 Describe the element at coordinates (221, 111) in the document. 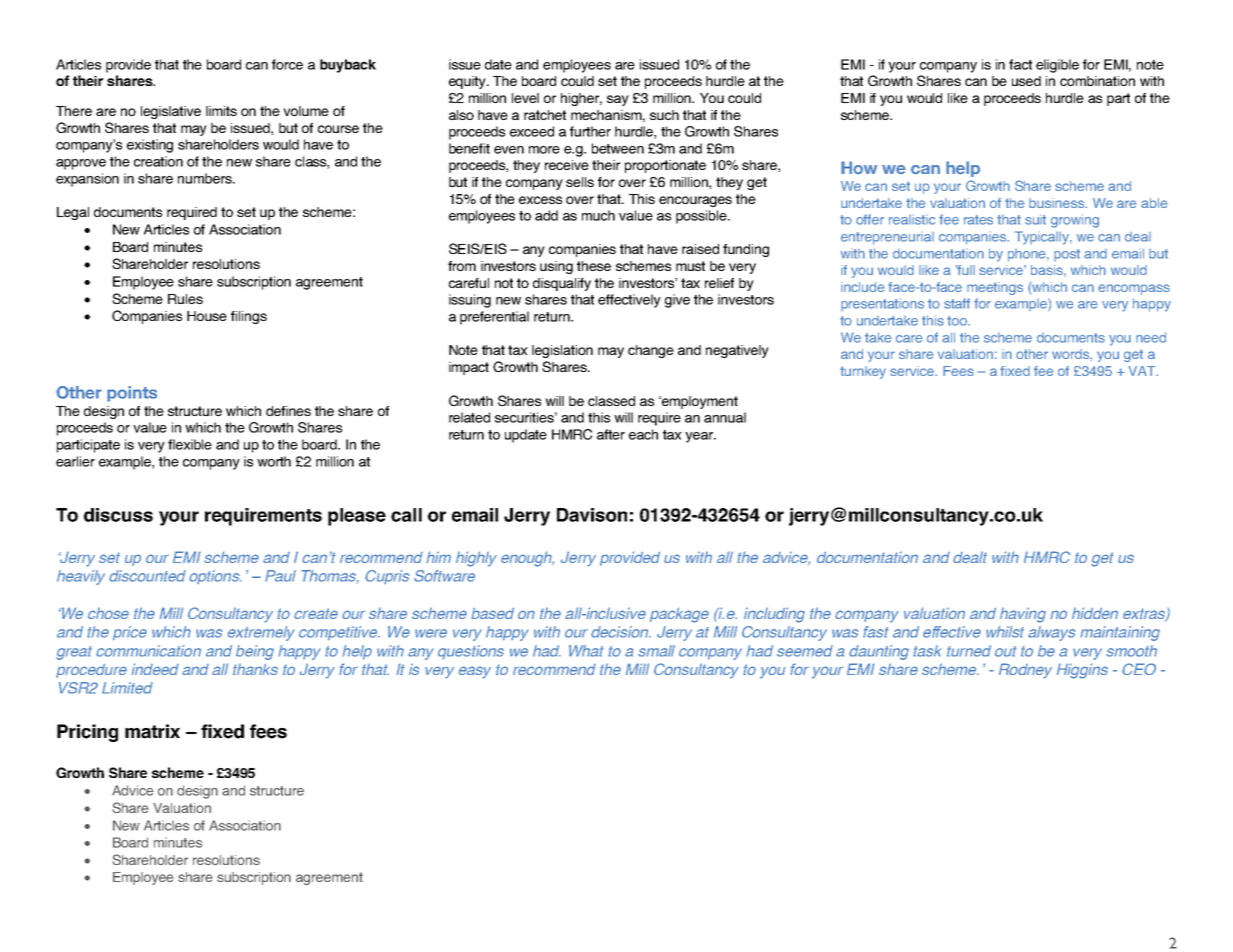

I see `limits` at that location.
